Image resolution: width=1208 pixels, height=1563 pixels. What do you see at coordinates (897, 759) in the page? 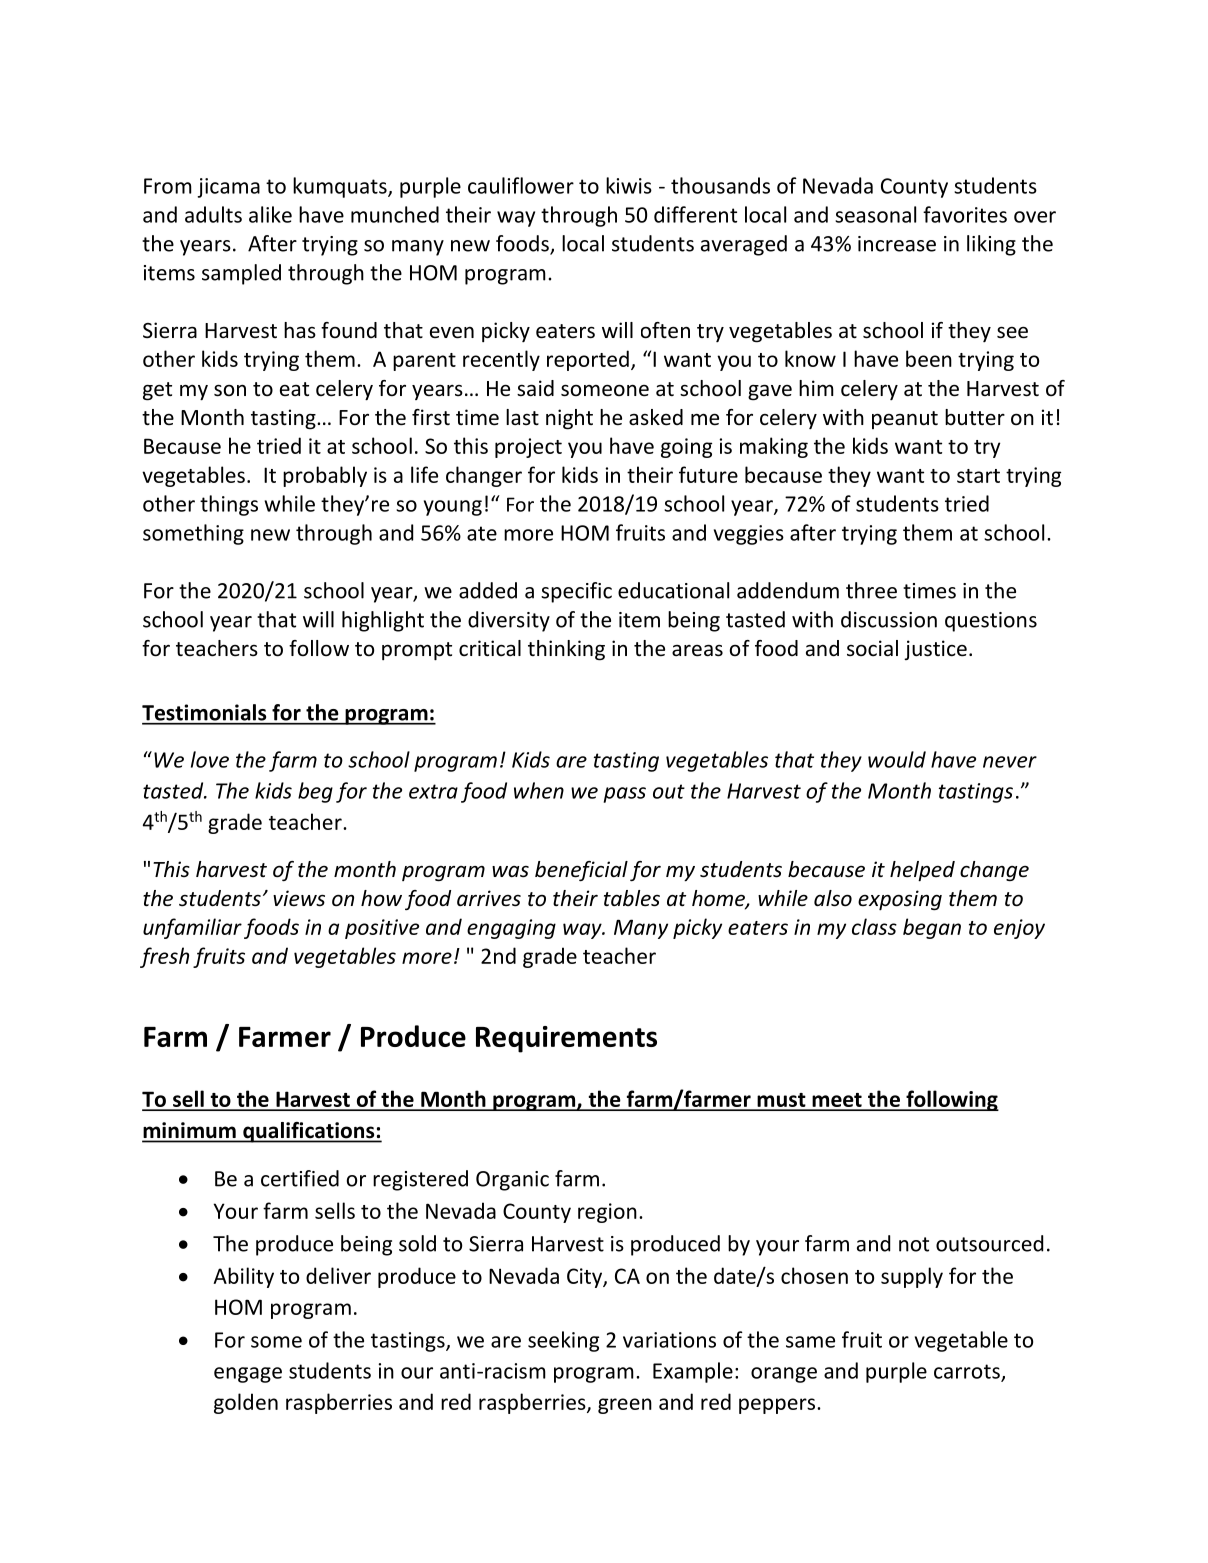
I see `would` at bounding box center [897, 759].
